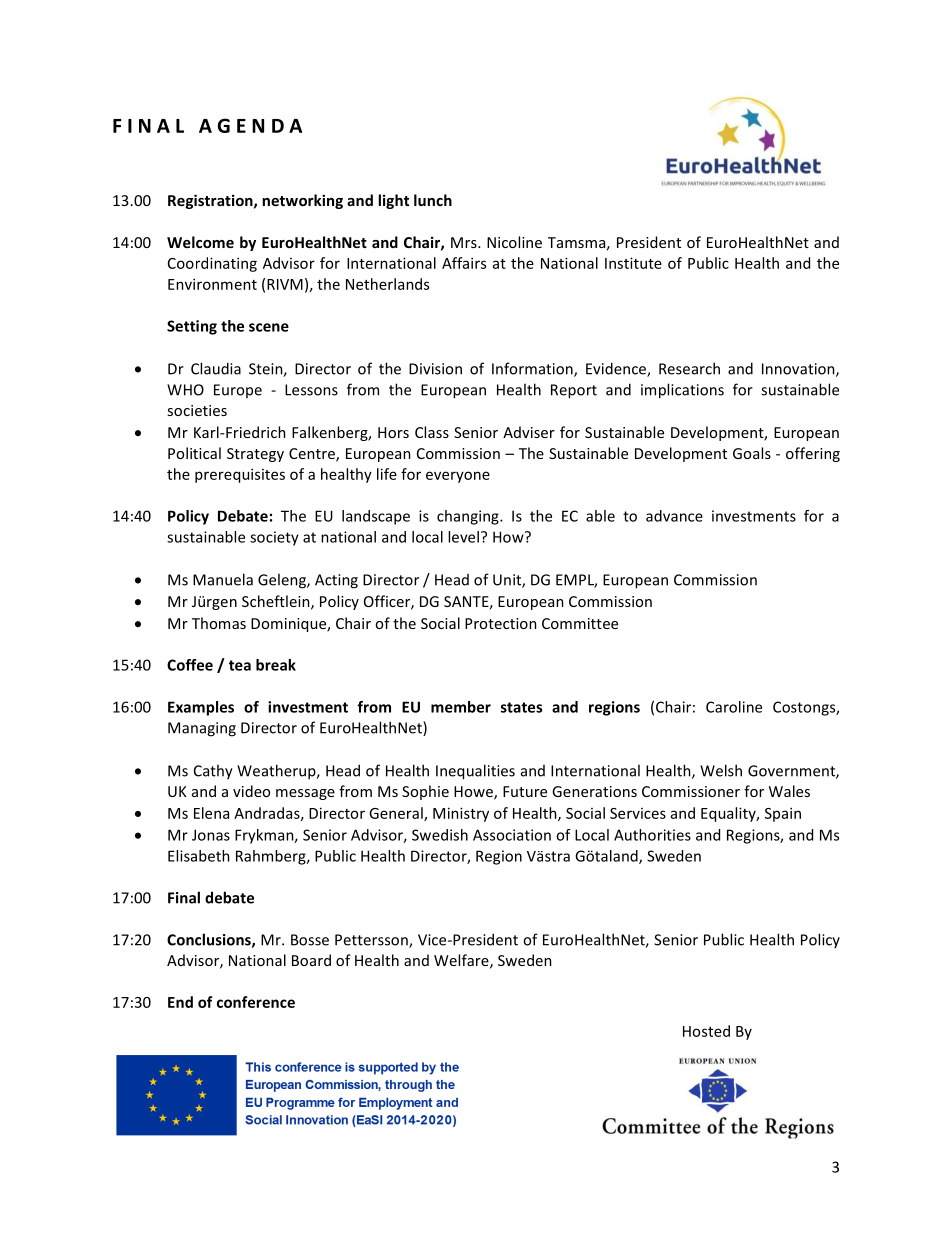 The height and width of the screenshot is (1233, 952). What do you see at coordinates (465, 242) in the screenshot?
I see `Mrs` at bounding box center [465, 242].
